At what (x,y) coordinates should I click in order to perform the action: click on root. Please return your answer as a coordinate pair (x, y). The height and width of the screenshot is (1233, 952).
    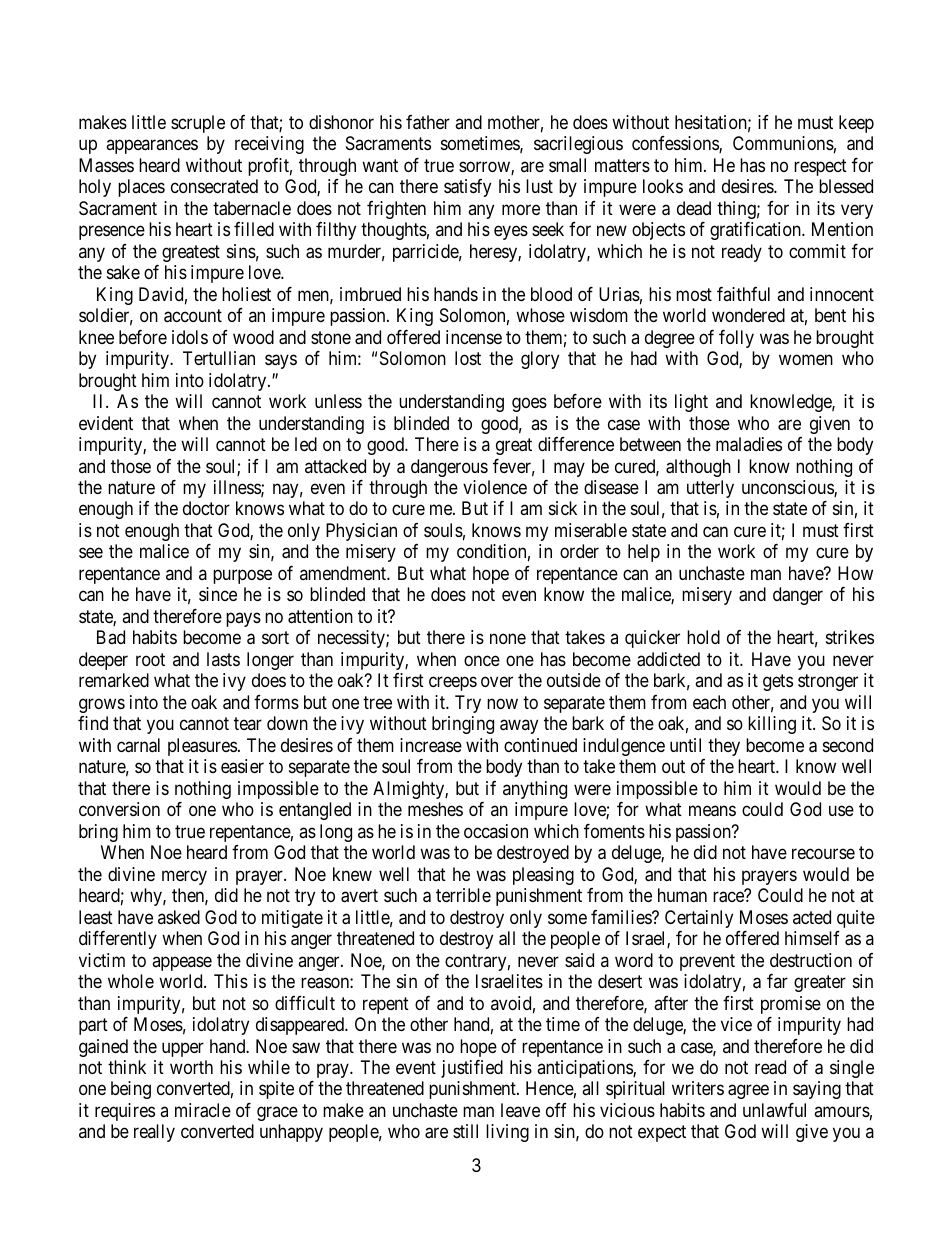
    Looking at the image, I should click on (150, 659).
